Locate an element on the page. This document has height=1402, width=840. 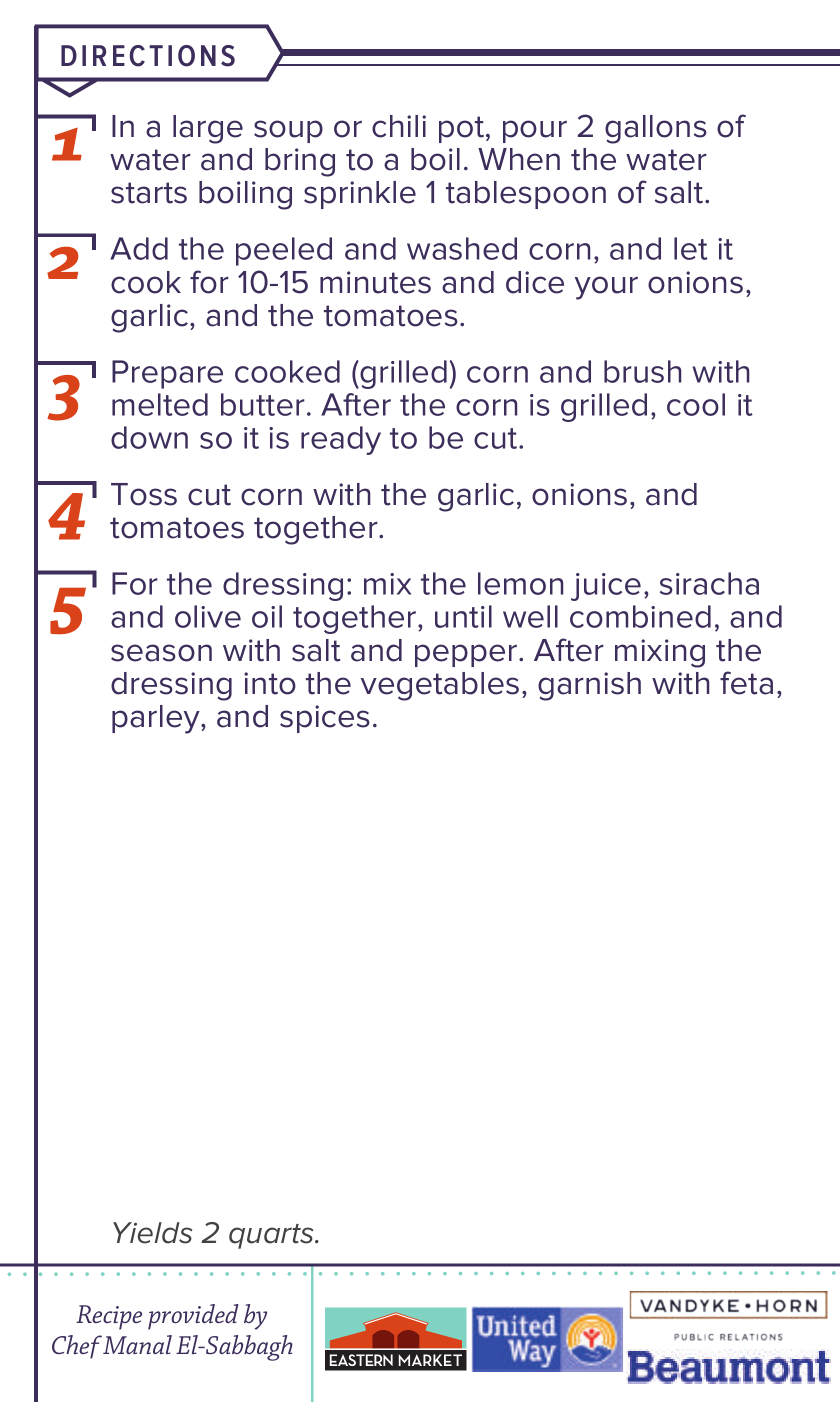
juice is located at coordinates (606, 587).
